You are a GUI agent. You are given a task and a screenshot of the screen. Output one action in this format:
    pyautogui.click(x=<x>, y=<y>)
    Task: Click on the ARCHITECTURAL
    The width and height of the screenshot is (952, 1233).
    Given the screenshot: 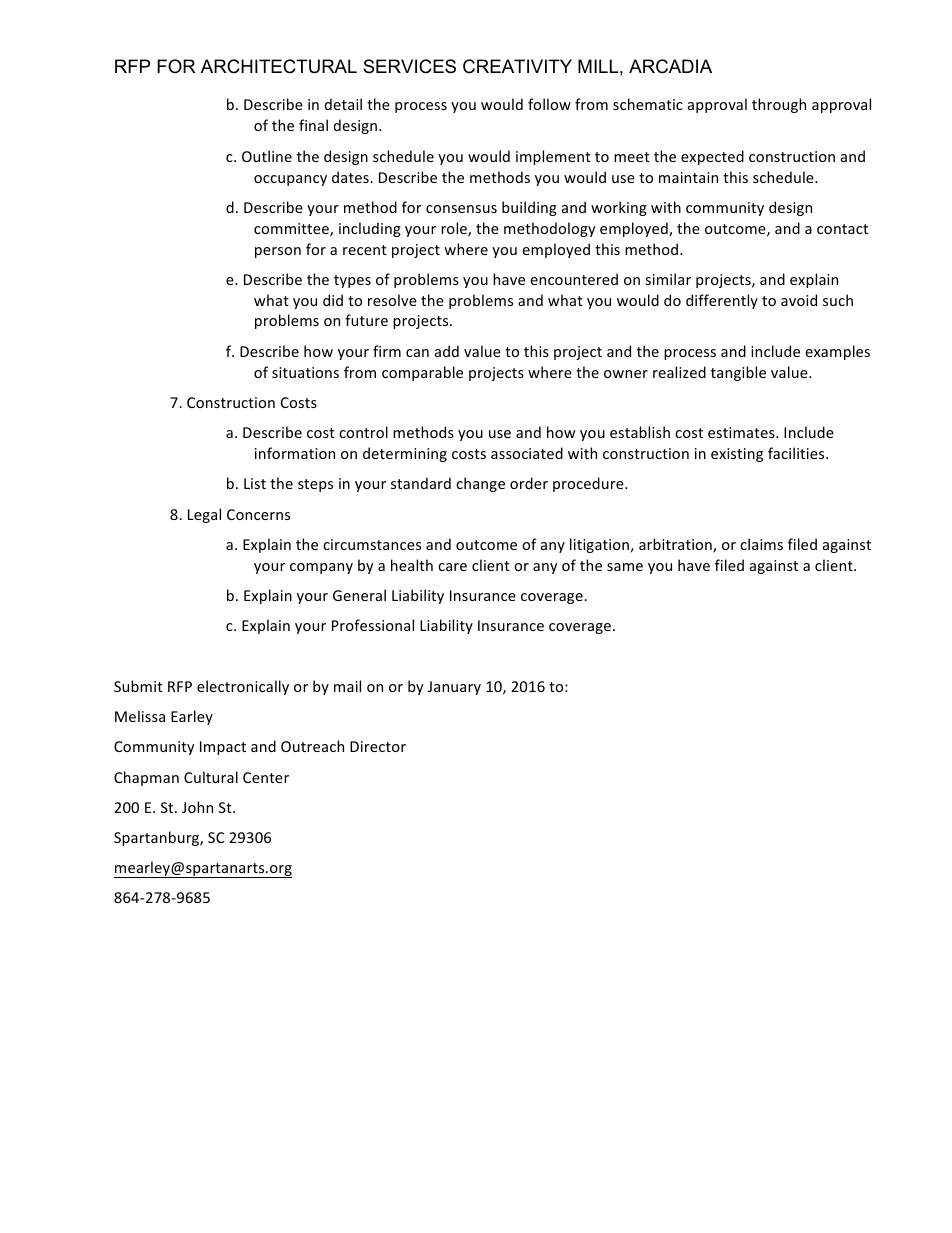 What is the action you would take?
    pyautogui.click(x=279, y=66)
